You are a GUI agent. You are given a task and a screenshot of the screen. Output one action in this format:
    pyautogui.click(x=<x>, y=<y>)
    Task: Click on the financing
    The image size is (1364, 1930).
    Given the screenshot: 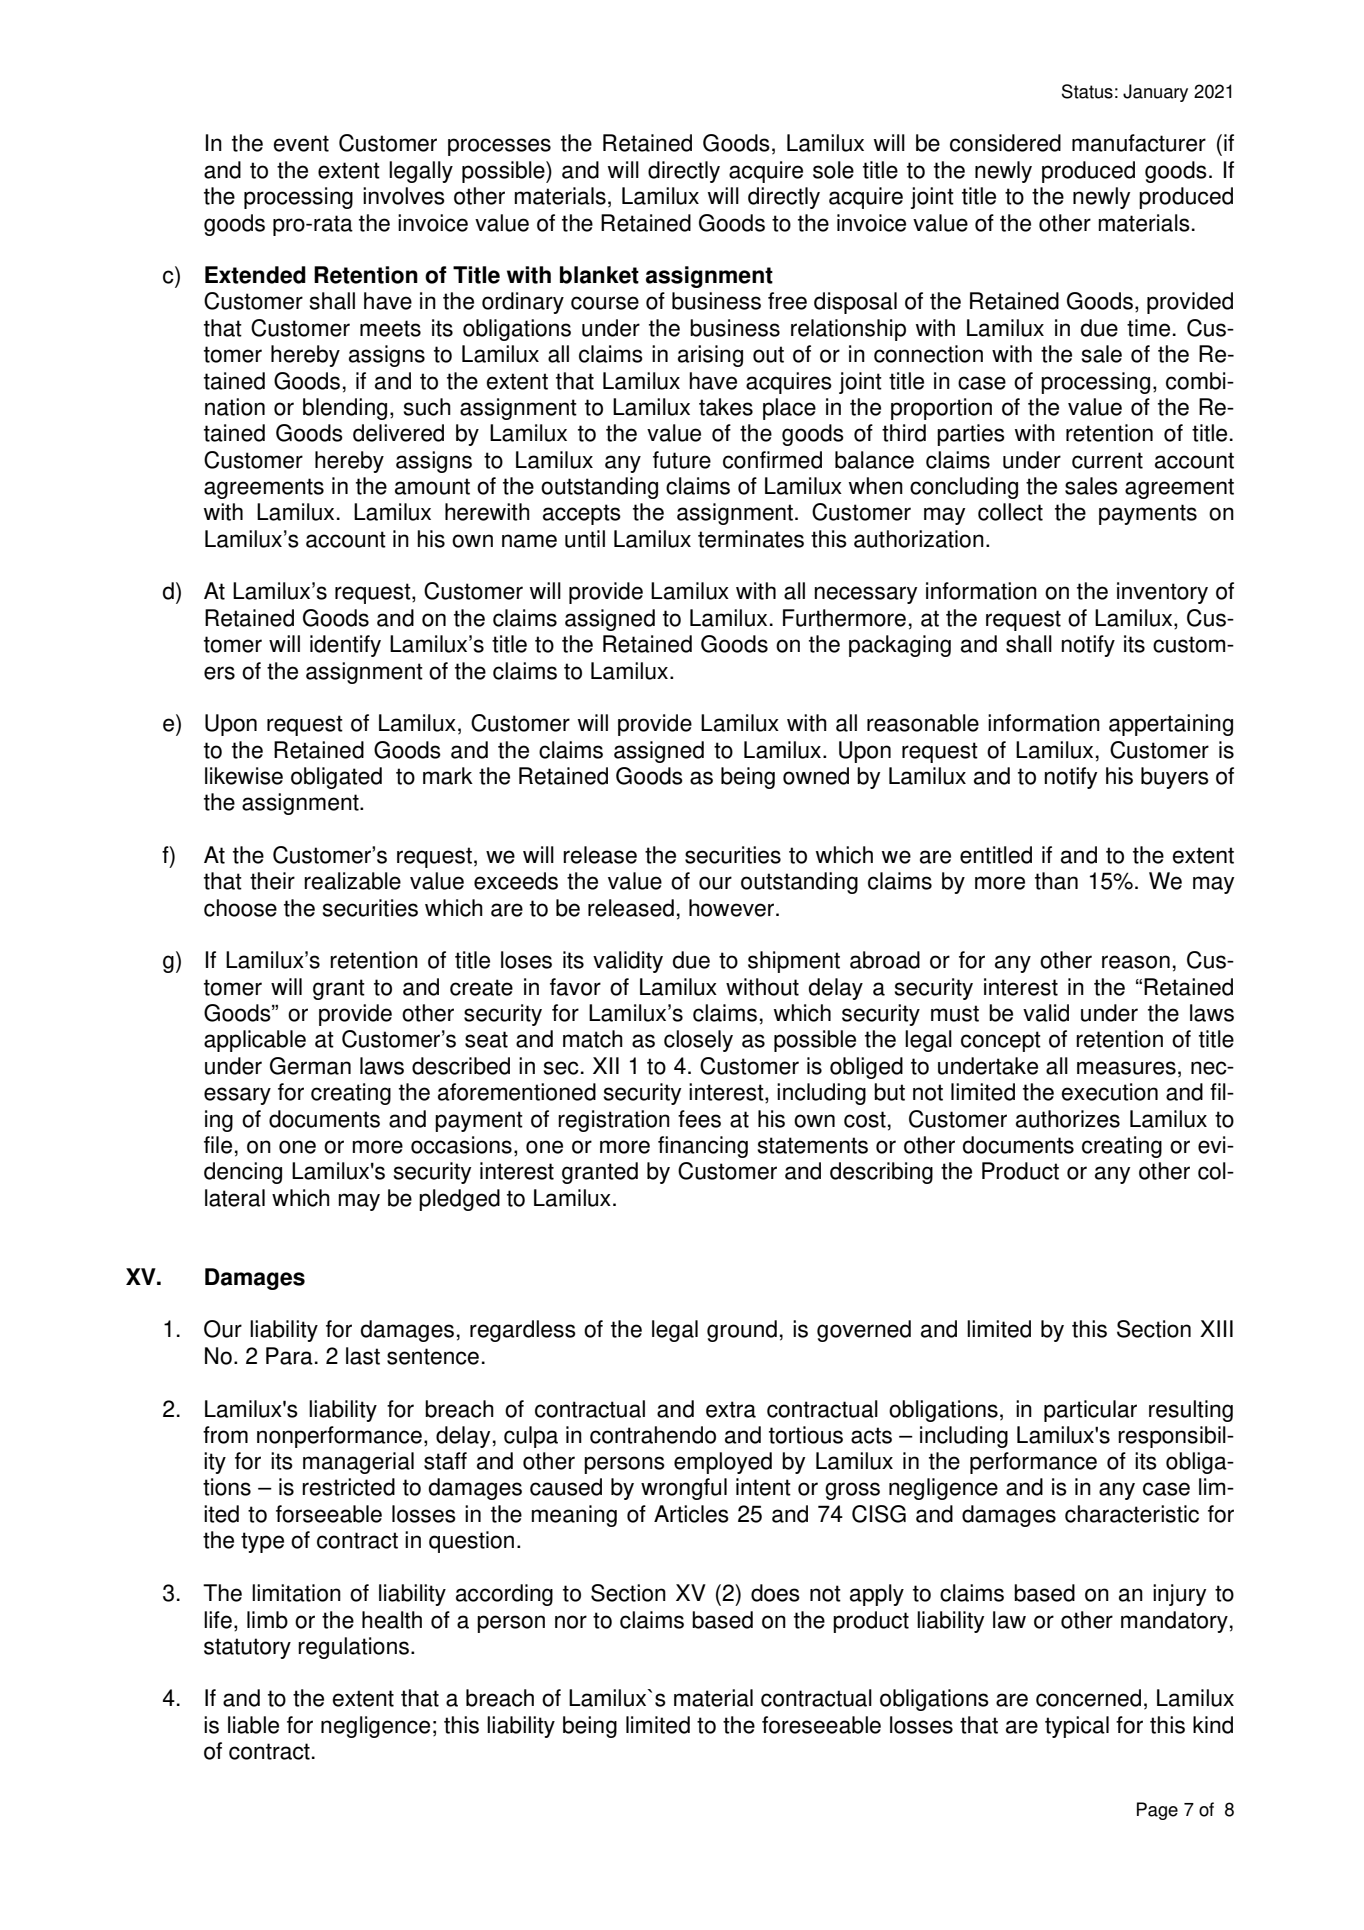 What is the action you would take?
    pyautogui.click(x=703, y=1147)
